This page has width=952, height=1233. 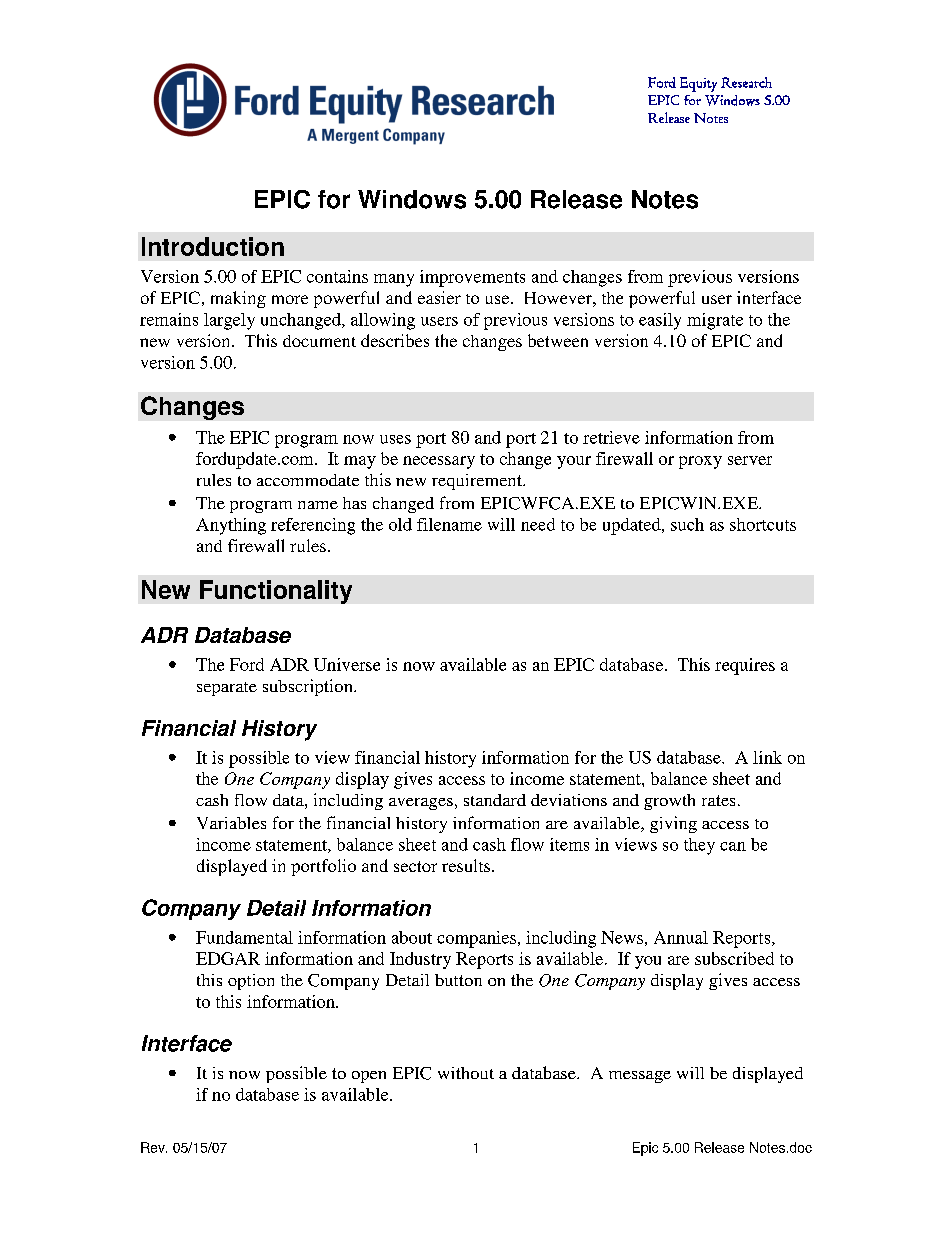 What do you see at coordinates (466, 1073) in the page?
I see `without` at bounding box center [466, 1073].
